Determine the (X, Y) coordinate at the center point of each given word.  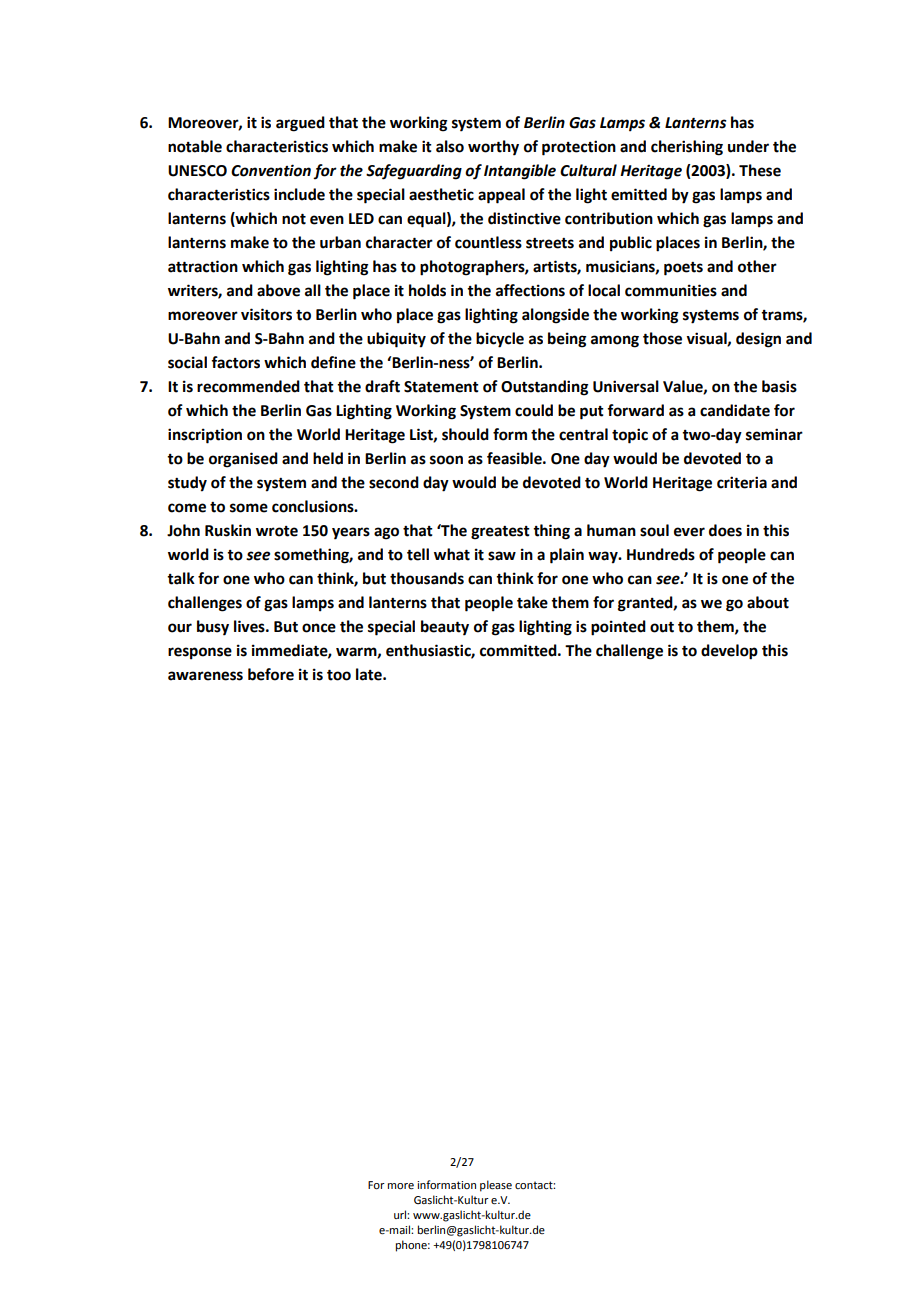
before (271, 674)
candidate (735, 410)
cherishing (687, 148)
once (319, 628)
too (339, 675)
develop (729, 652)
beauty (445, 628)
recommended (248, 386)
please (496, 1186)
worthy (493, 148)
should (465, 434)
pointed (618, 628)
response (200, 653)
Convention (271, 170)
